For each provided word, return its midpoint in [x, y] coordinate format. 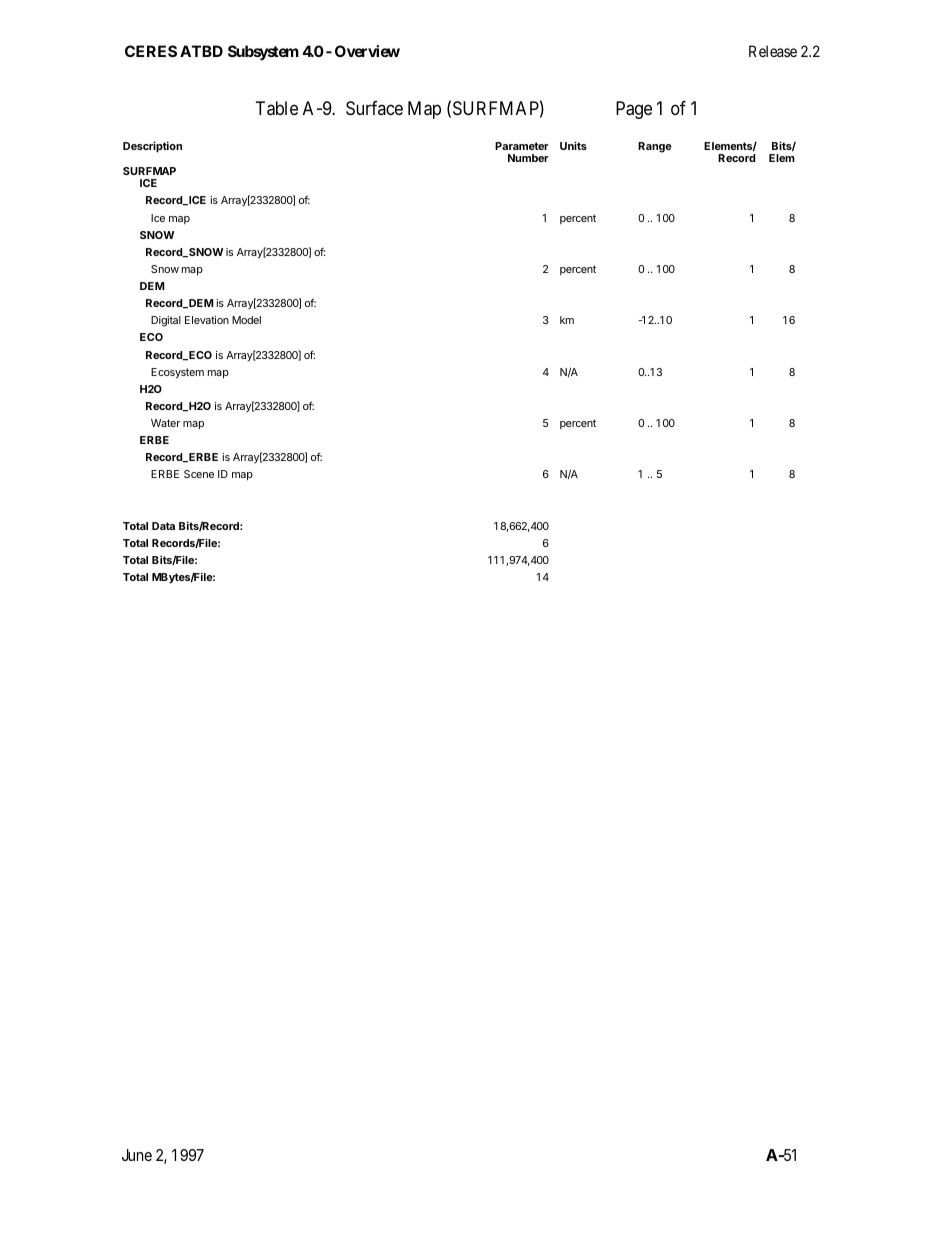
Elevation [207, 320]
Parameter [522, 146]
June [137, 1155]
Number [528, 158]
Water [165, 423]
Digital [166, 321]
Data [163, 526]
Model [246, 320]
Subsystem [263, 53]
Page [634, 110]
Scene [199, 474]
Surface [374, 108]
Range [655, 147]
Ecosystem [177, 373]
